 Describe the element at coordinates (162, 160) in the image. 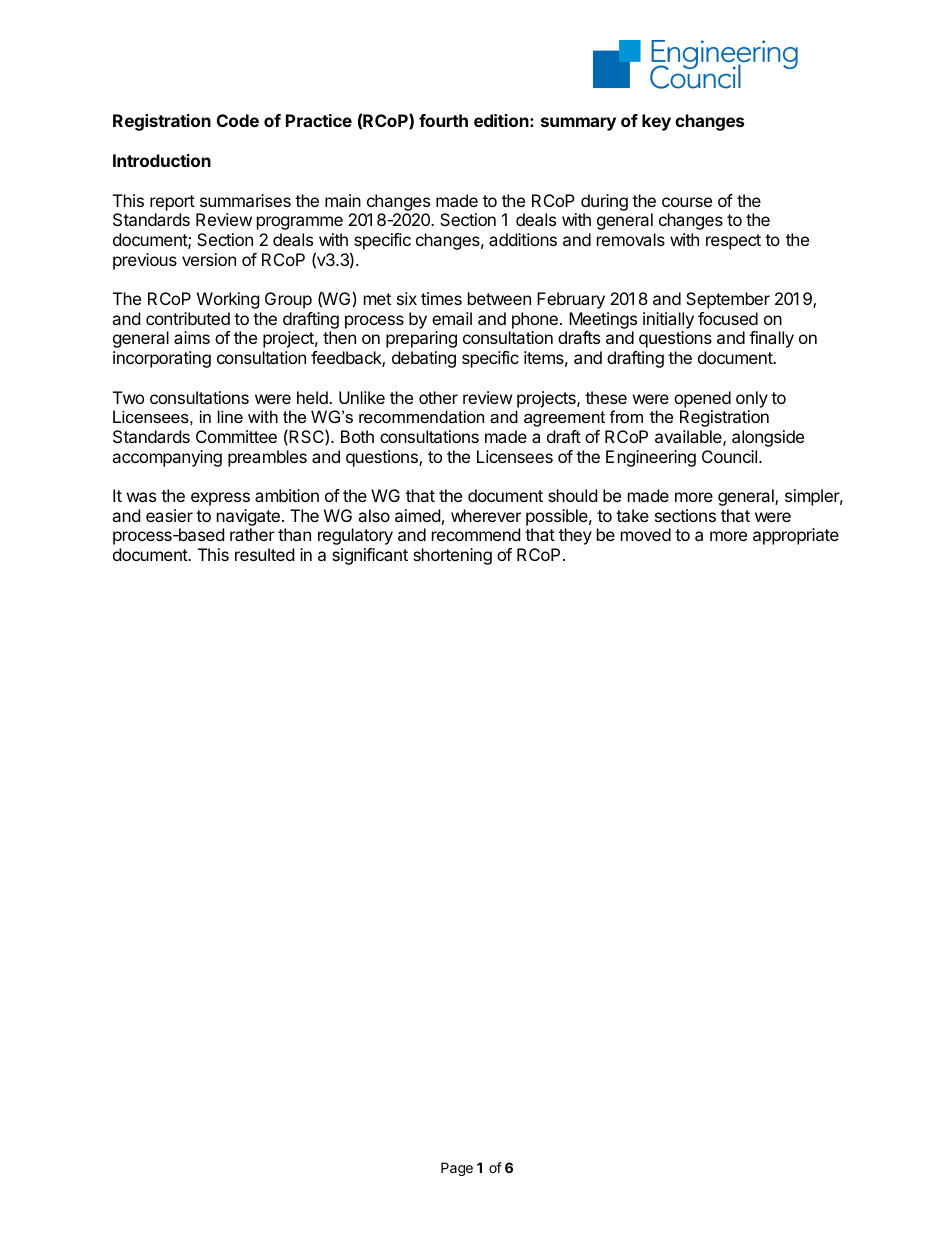

I see `Introduction` at that location.
